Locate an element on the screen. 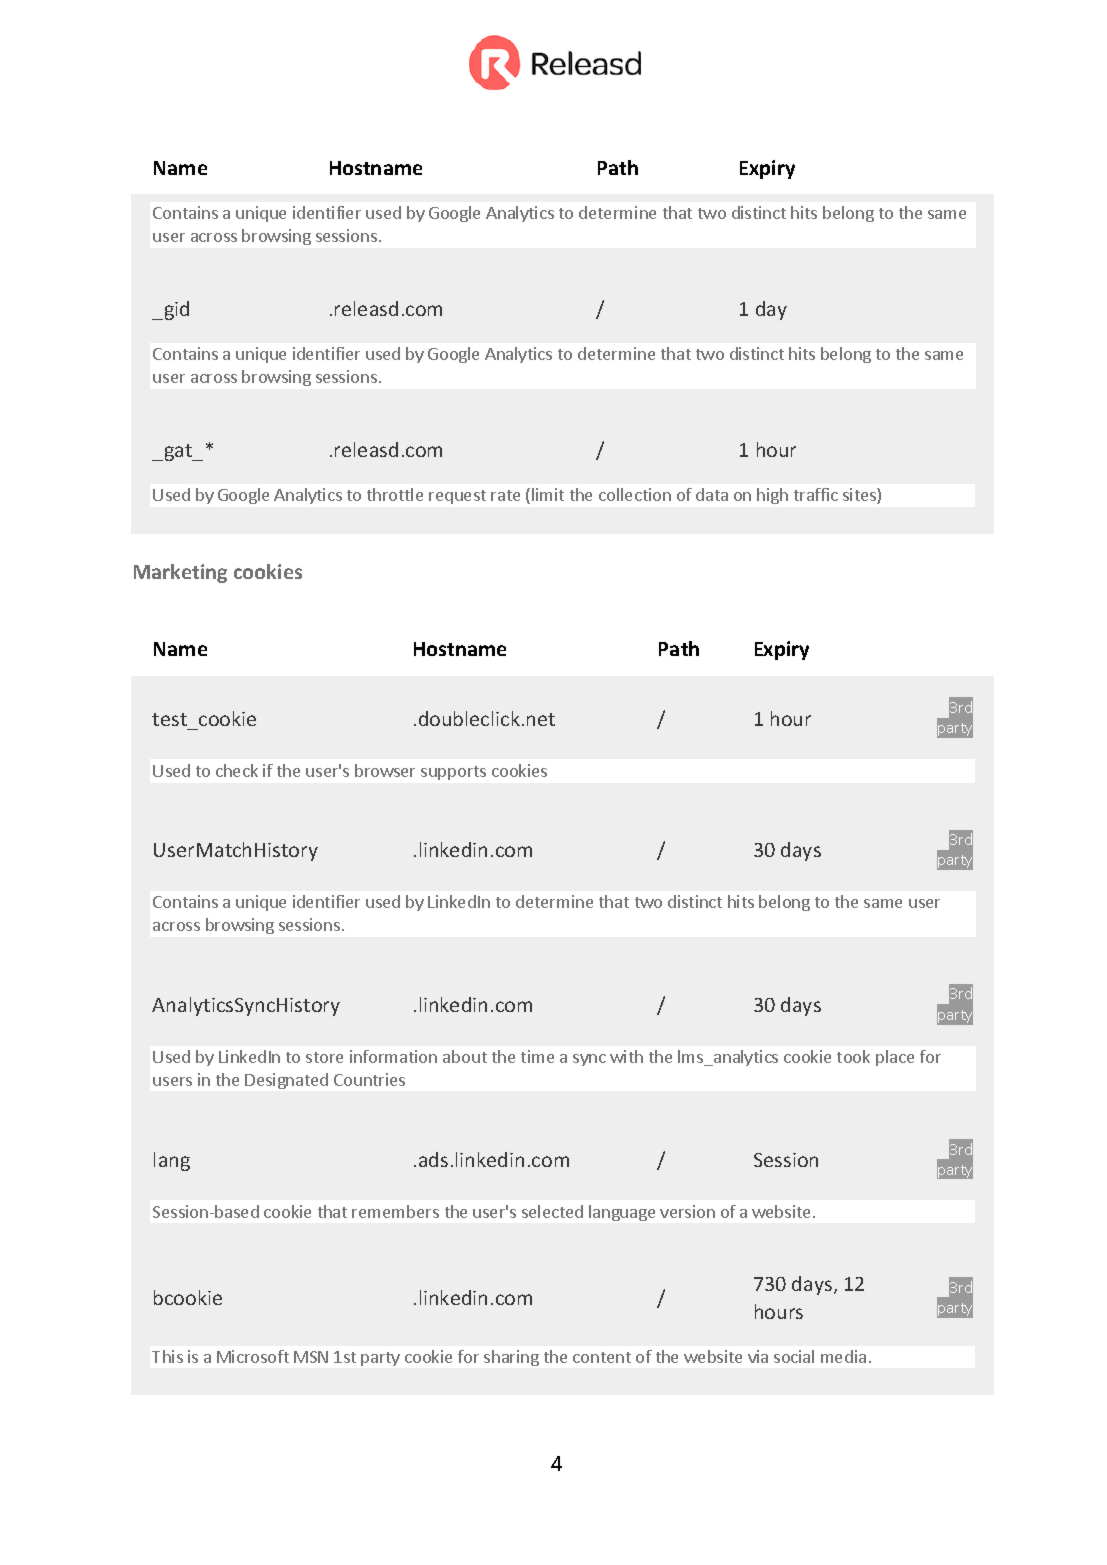 The height and width of the screenshot is (1565, 1107). time is located at coordinates (537, 1056).
